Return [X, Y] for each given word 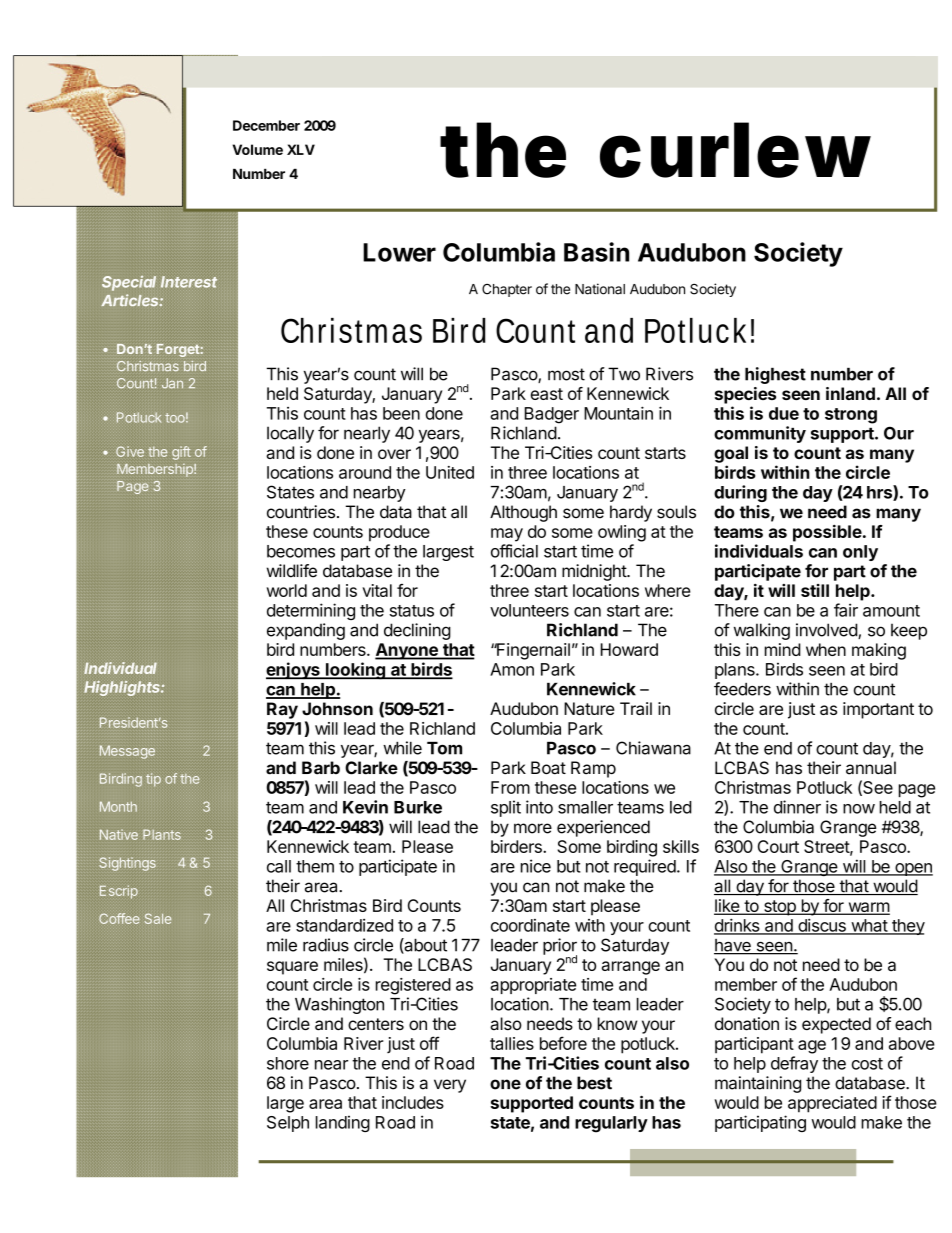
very [450, 1086]
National [600, 289]
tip [153, 780]
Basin [596, 252]
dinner [797, 807]
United [450, 472]
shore [288, 1063]
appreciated [832, 1104]
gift [181, 453]
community [760, 434]
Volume [258, 149]
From [510, 787]
